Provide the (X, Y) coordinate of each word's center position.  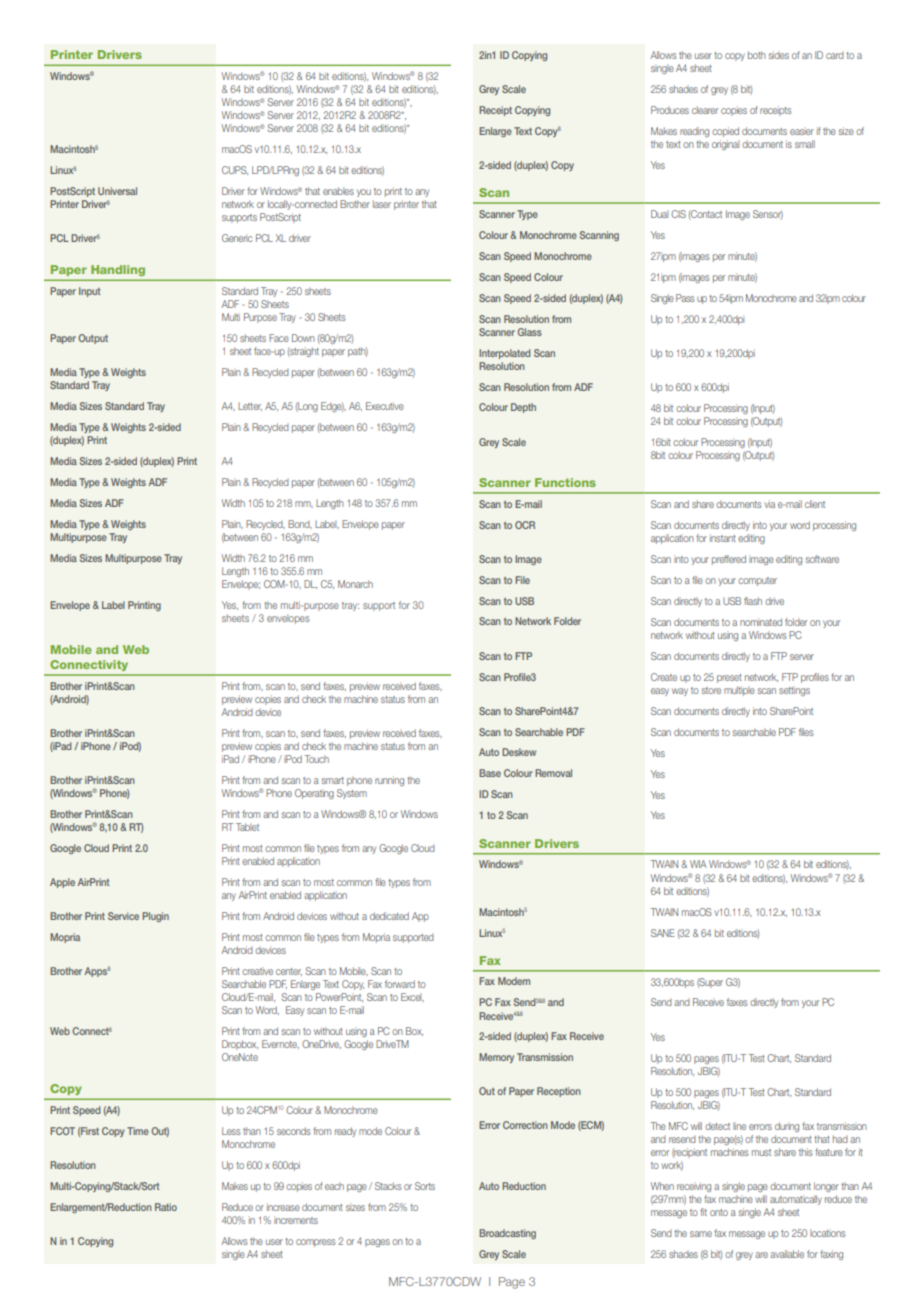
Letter (250, 406)
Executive (385, 406)
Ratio (166, 1207)
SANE (663, 933)
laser (382, 204)
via (769, 504)
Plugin (155, 917)
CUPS (235, 170)
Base (490, 773)
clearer (705, 110)
